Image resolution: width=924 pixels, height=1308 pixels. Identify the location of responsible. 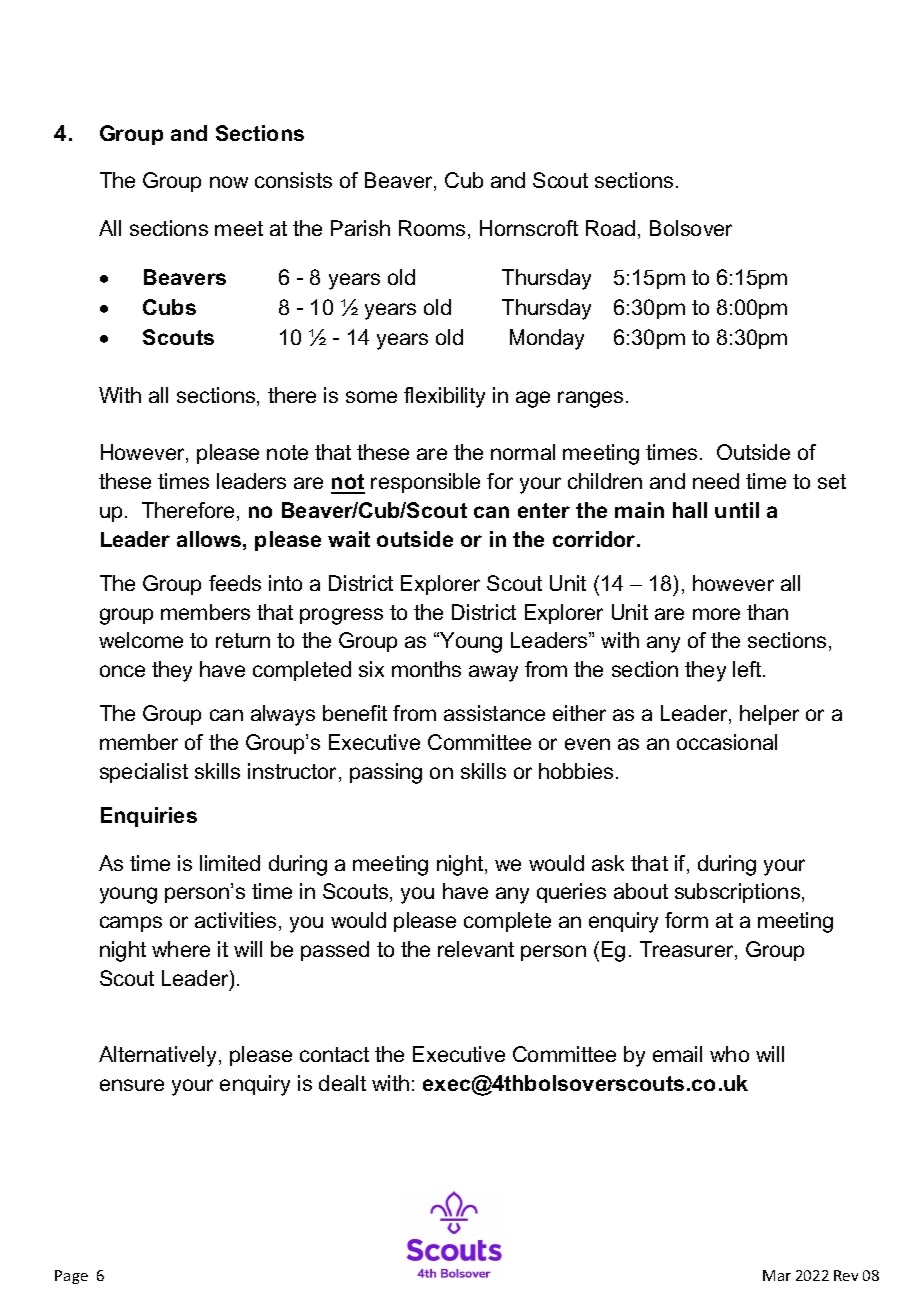
(425, 483).
